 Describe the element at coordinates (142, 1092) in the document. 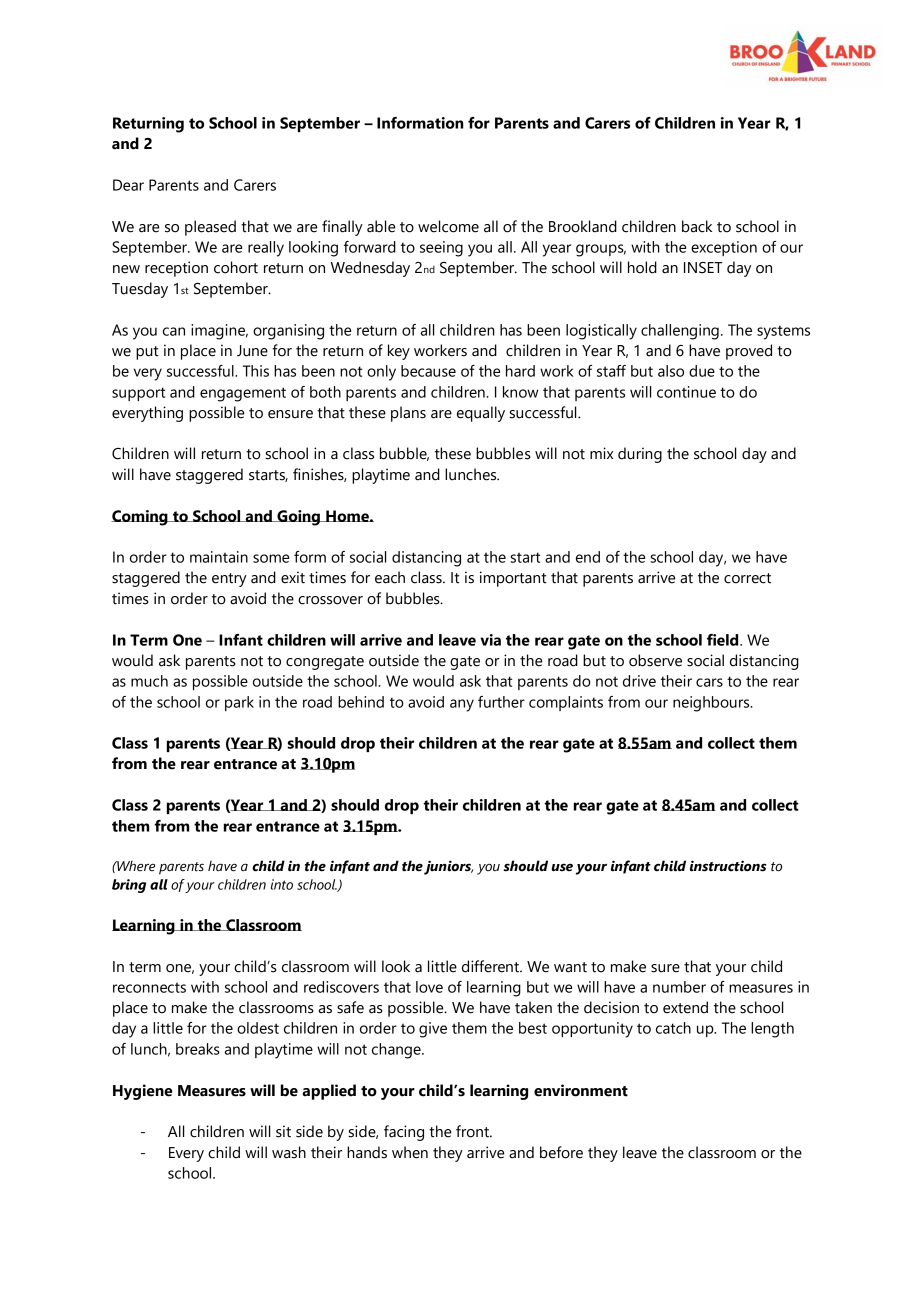

I see `Hygiene` at that location.
